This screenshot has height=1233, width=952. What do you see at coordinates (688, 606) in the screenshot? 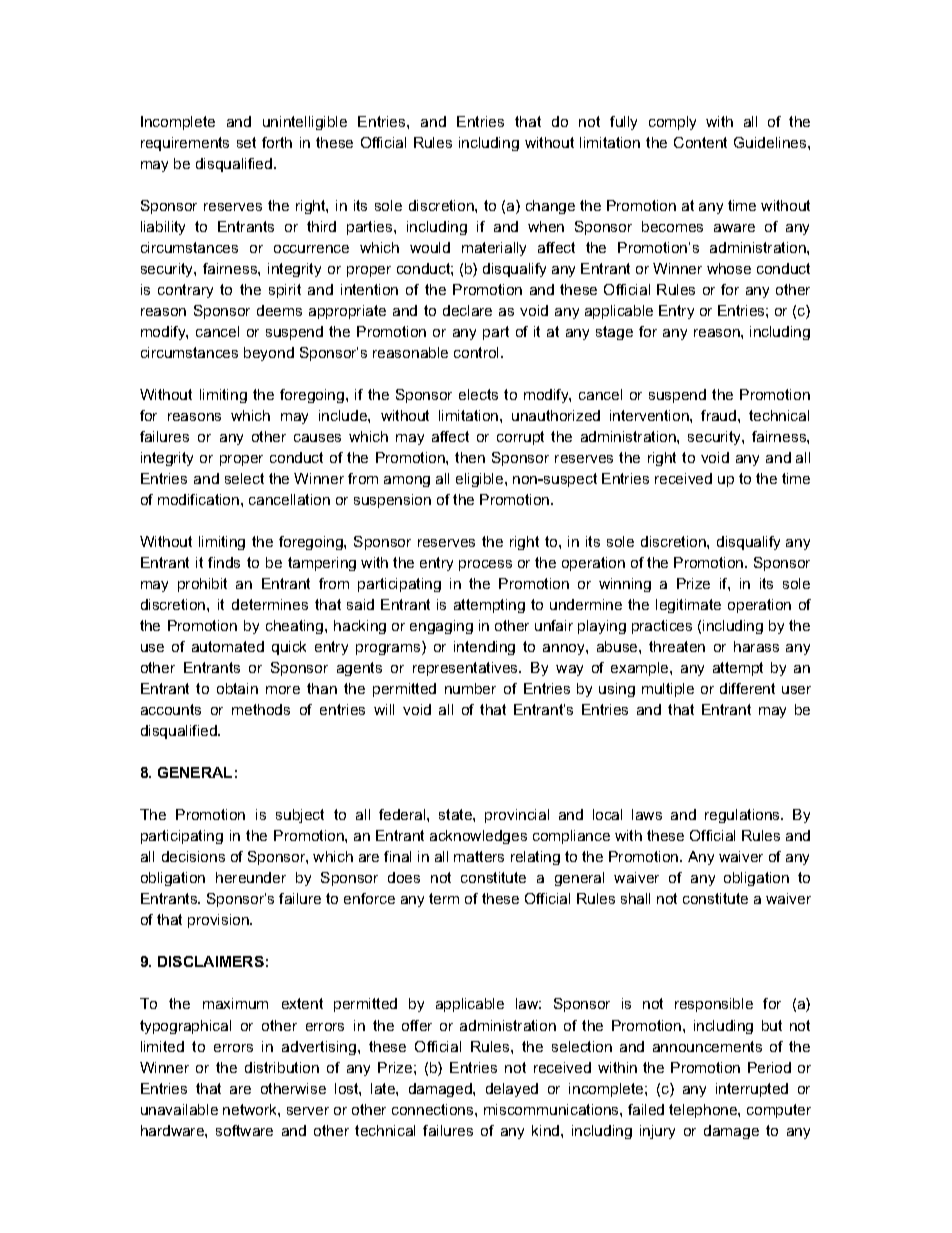
I see `legitimate` at bounding box center [688, 606].
